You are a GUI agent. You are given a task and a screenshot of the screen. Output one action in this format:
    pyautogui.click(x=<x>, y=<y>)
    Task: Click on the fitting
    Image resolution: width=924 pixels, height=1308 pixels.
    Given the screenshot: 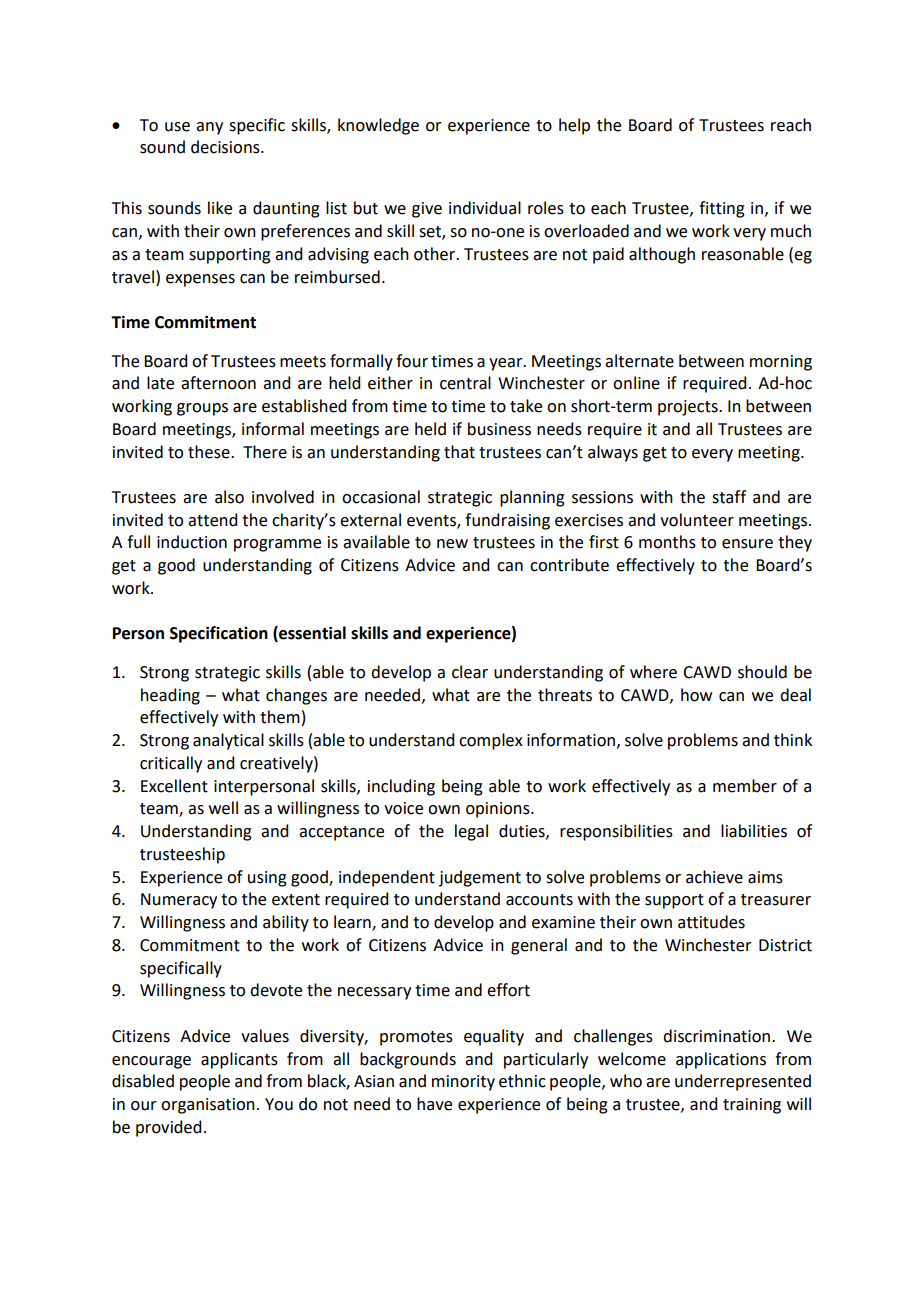 What is the action you would take?
    pyautogui.click(x=722, y=209)
